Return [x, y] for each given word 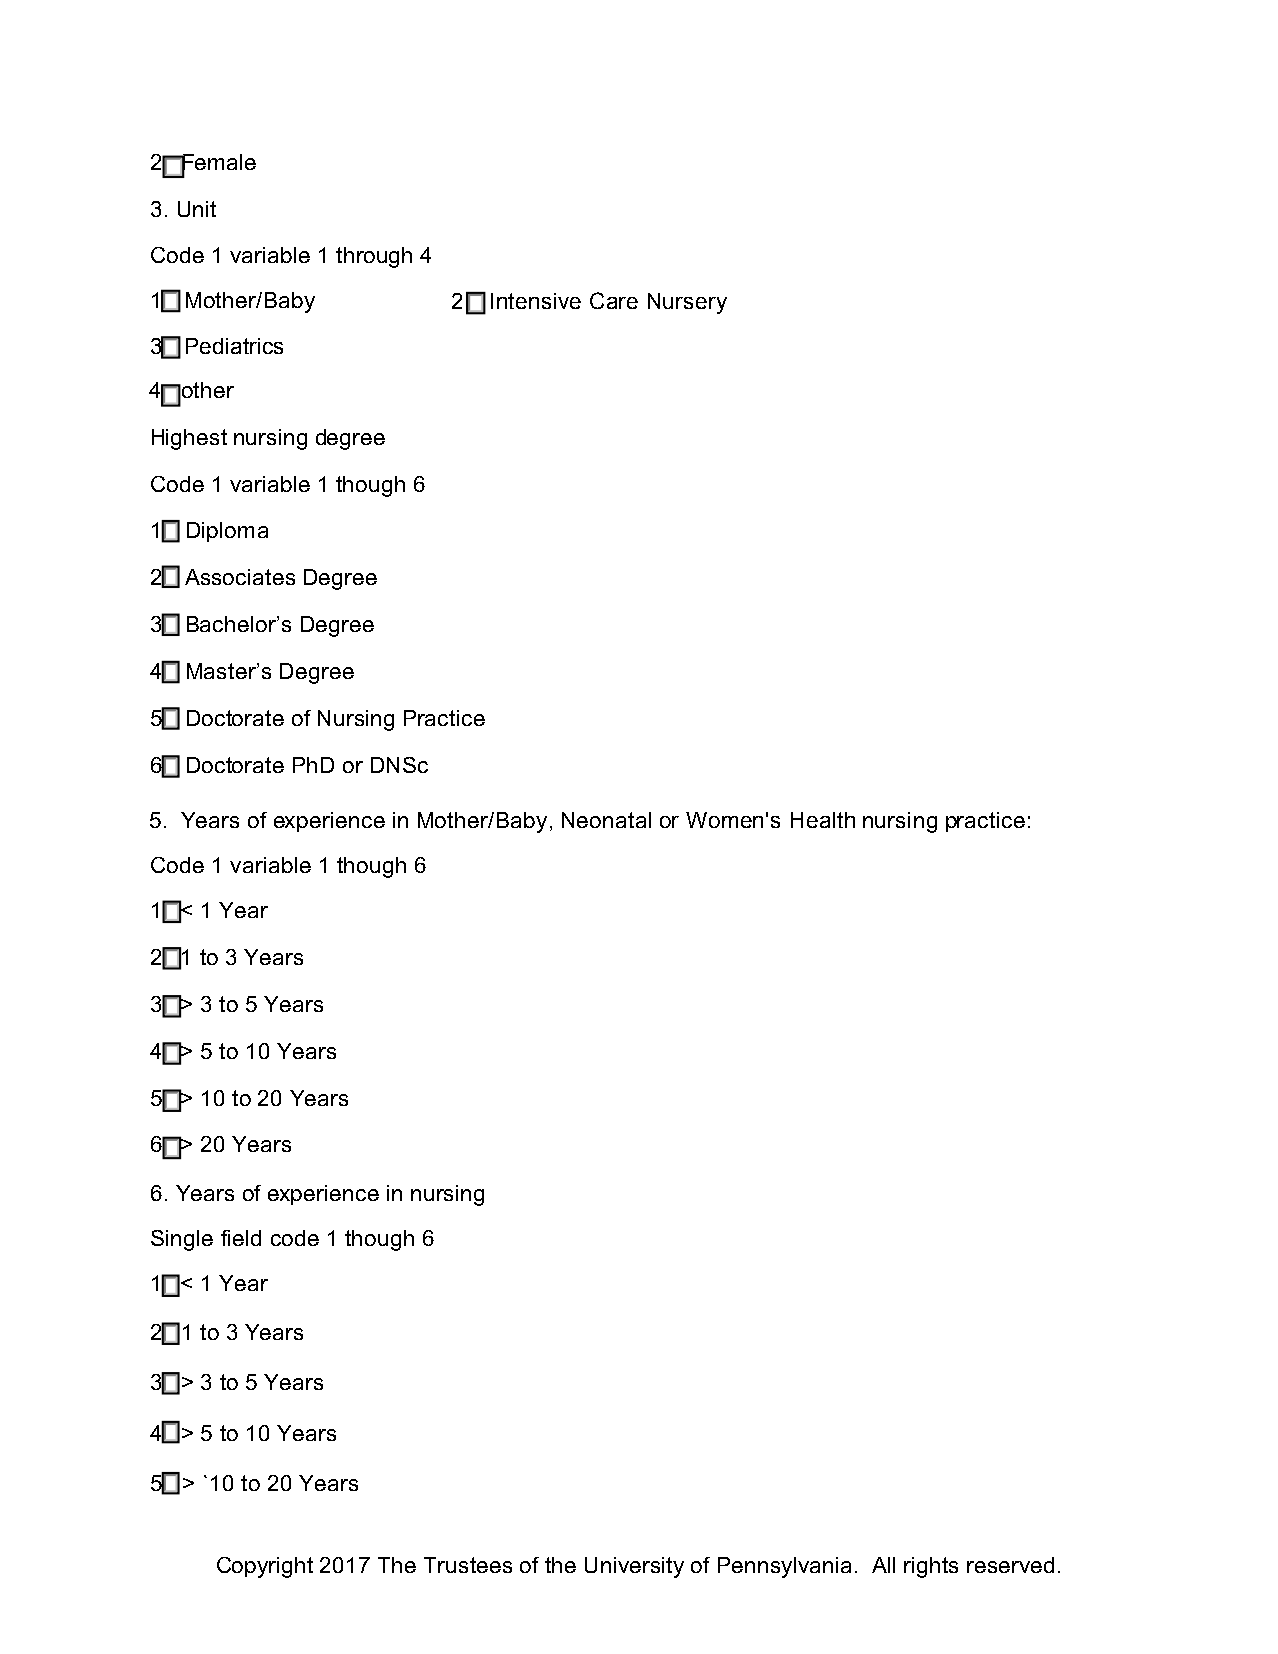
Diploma [227, 532]
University [634, 1567]
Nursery [687, 303]
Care [614, 300]
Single [182, 1240]
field [241, 1238]
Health [823, 820]
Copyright [265, 1567]
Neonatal [606, 820]
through [374, 257]
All [883, 1565]
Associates [240, 577]
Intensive [536, 301]
